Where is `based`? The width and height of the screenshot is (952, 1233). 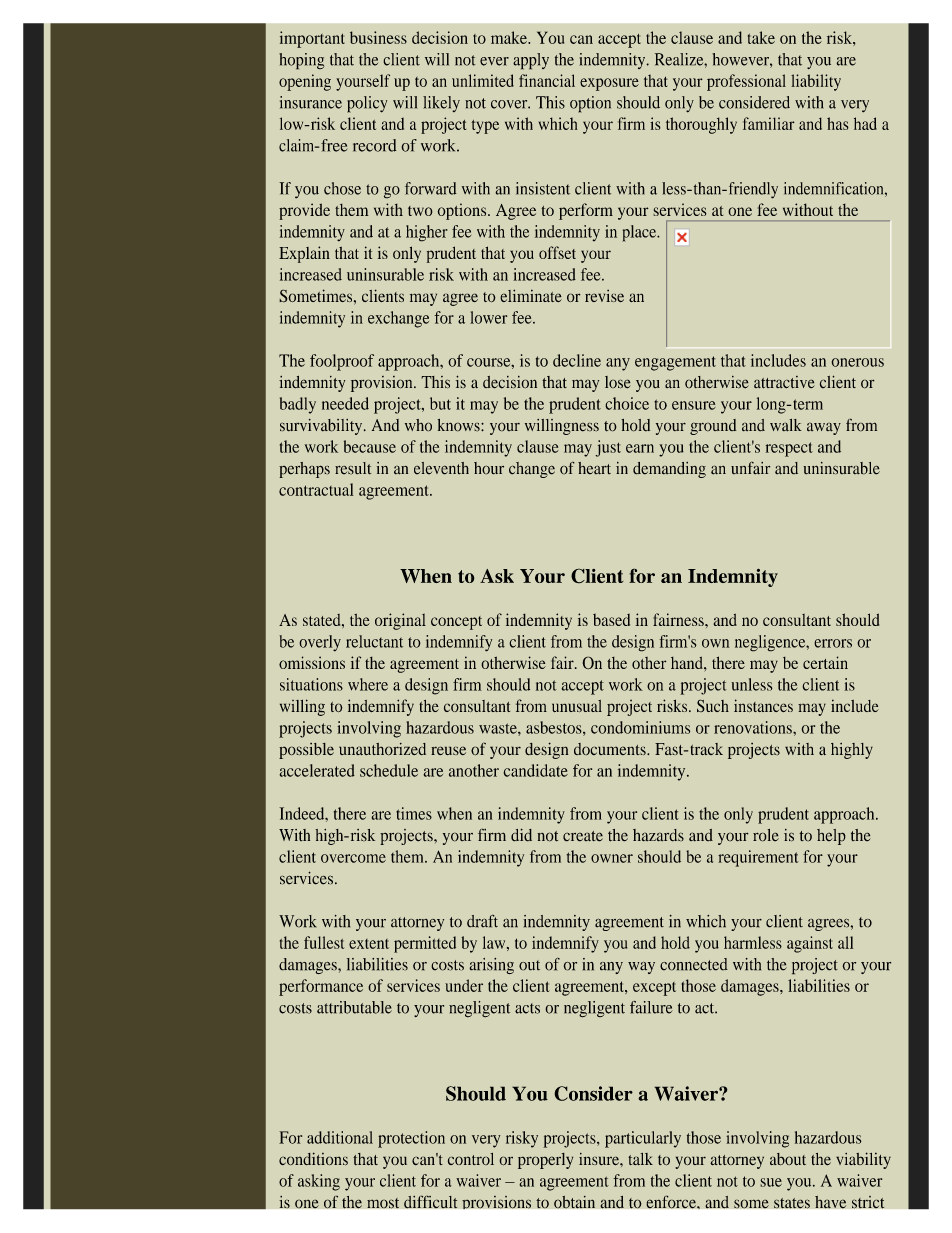 based is located at coordinates (611, 619).
